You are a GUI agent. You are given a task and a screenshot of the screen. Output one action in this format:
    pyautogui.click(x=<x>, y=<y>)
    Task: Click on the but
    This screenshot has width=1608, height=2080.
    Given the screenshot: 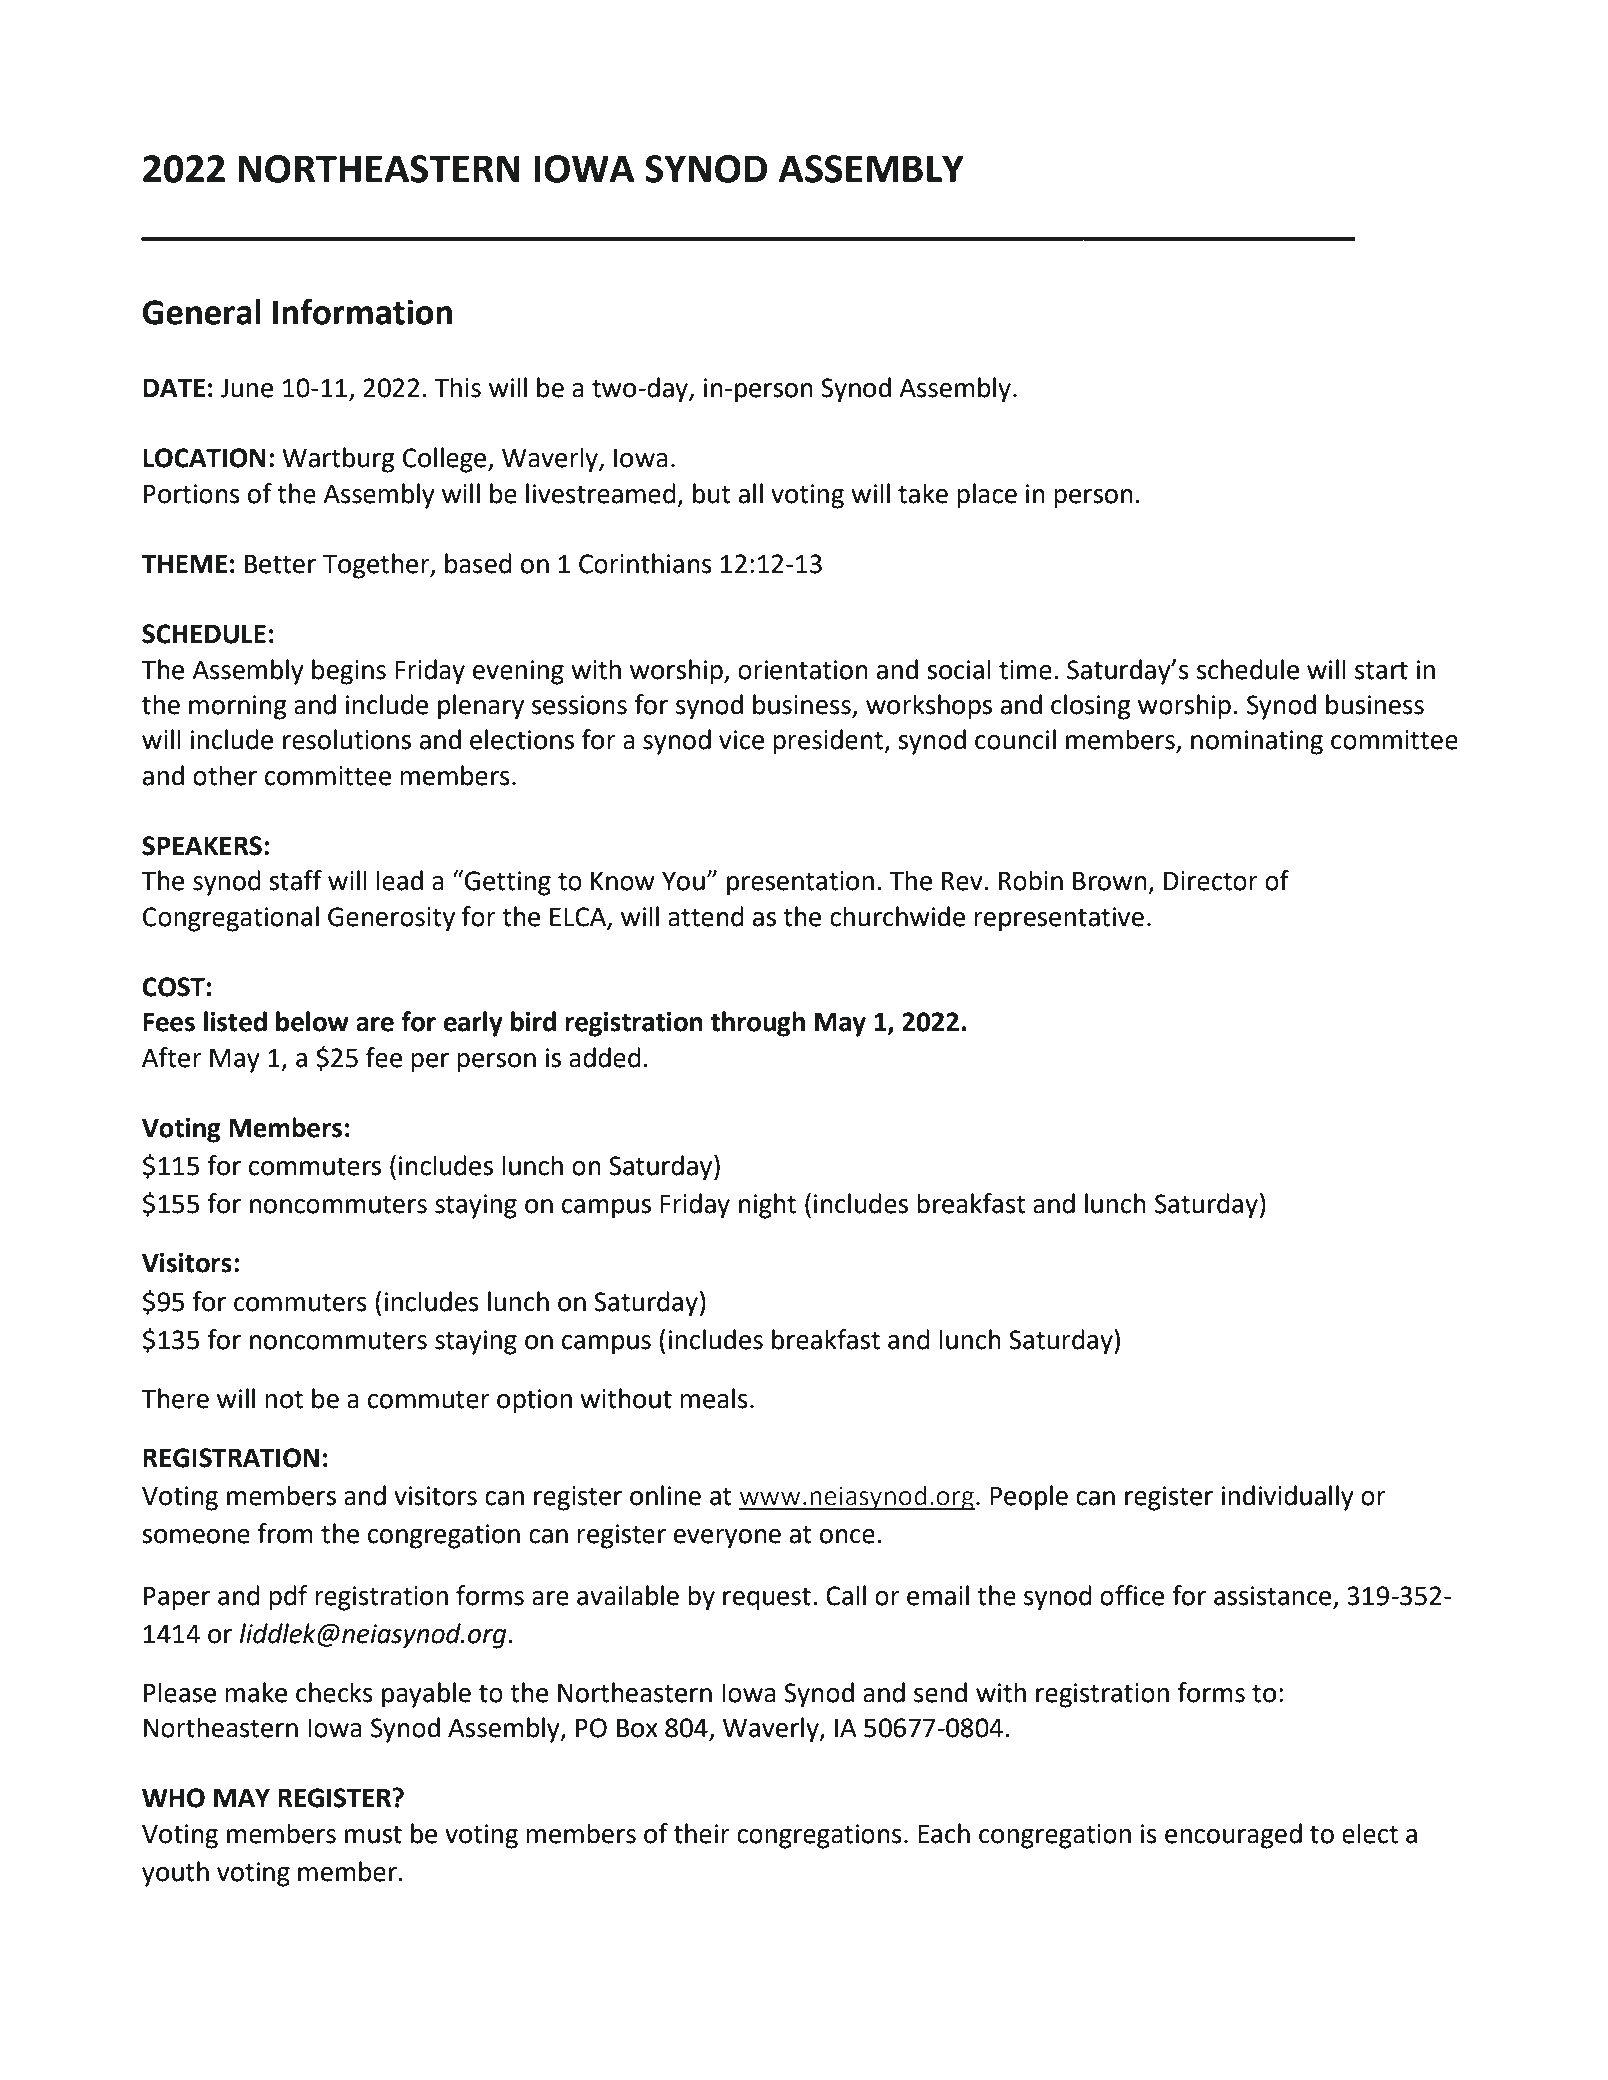 What is the action you would take?
    pyautogui.click(x=712, y=493)
